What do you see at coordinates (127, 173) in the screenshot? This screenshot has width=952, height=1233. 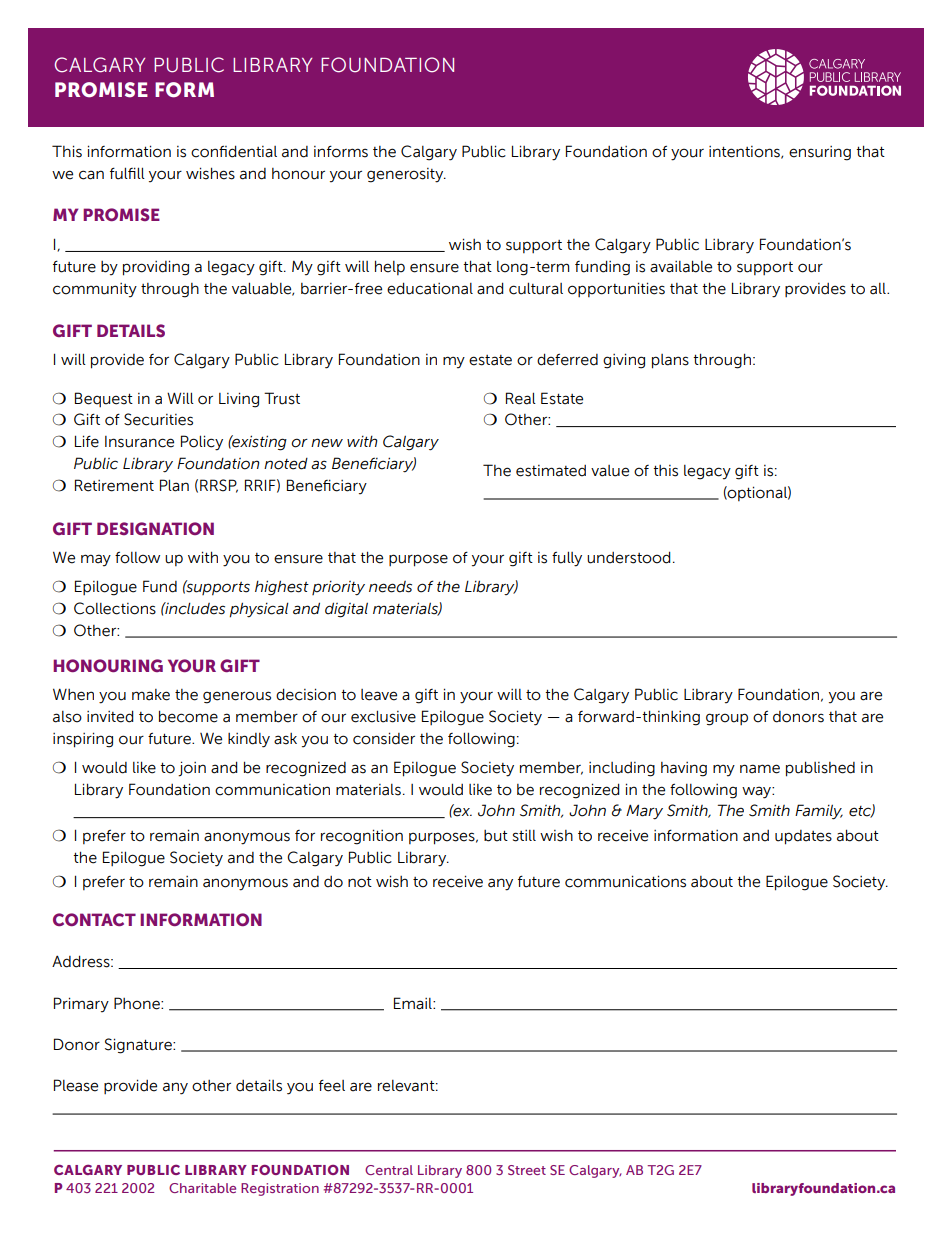 I see `fulfill` at bounding box center [127, 173].
